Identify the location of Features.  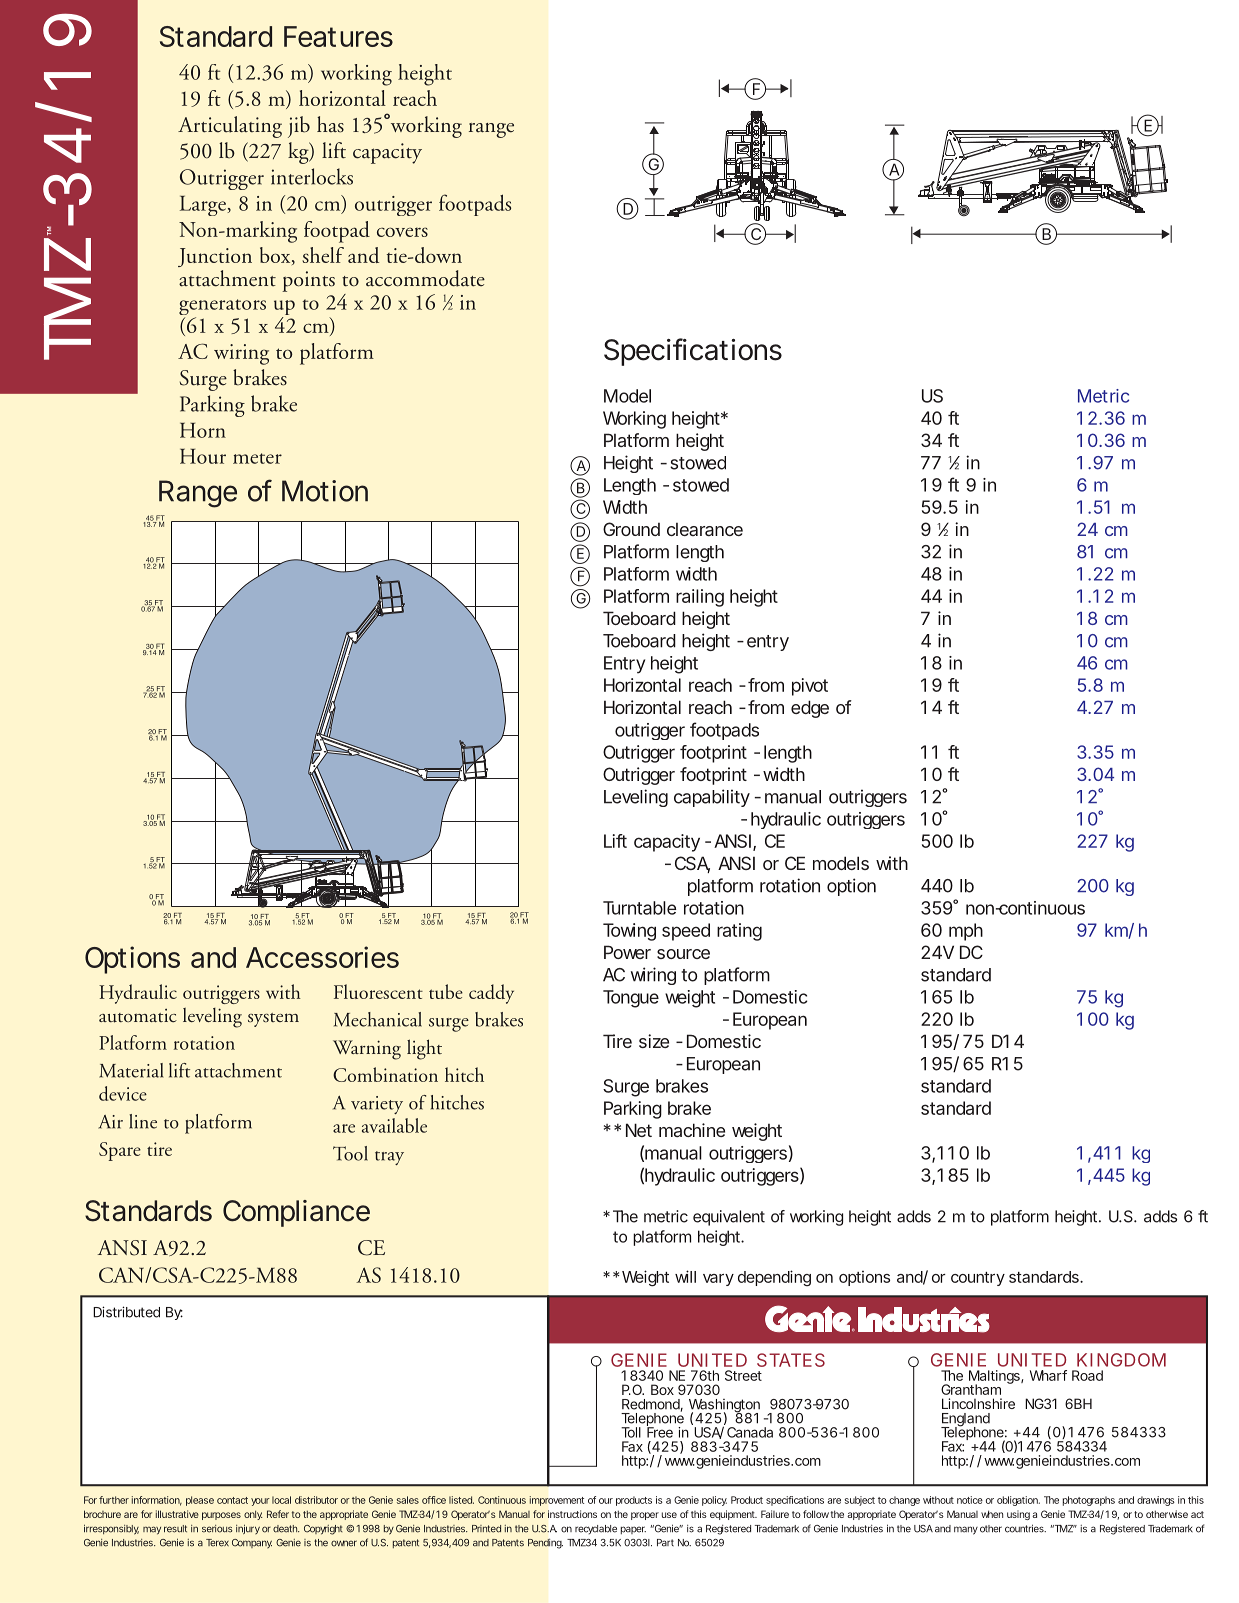
(338, 36).
